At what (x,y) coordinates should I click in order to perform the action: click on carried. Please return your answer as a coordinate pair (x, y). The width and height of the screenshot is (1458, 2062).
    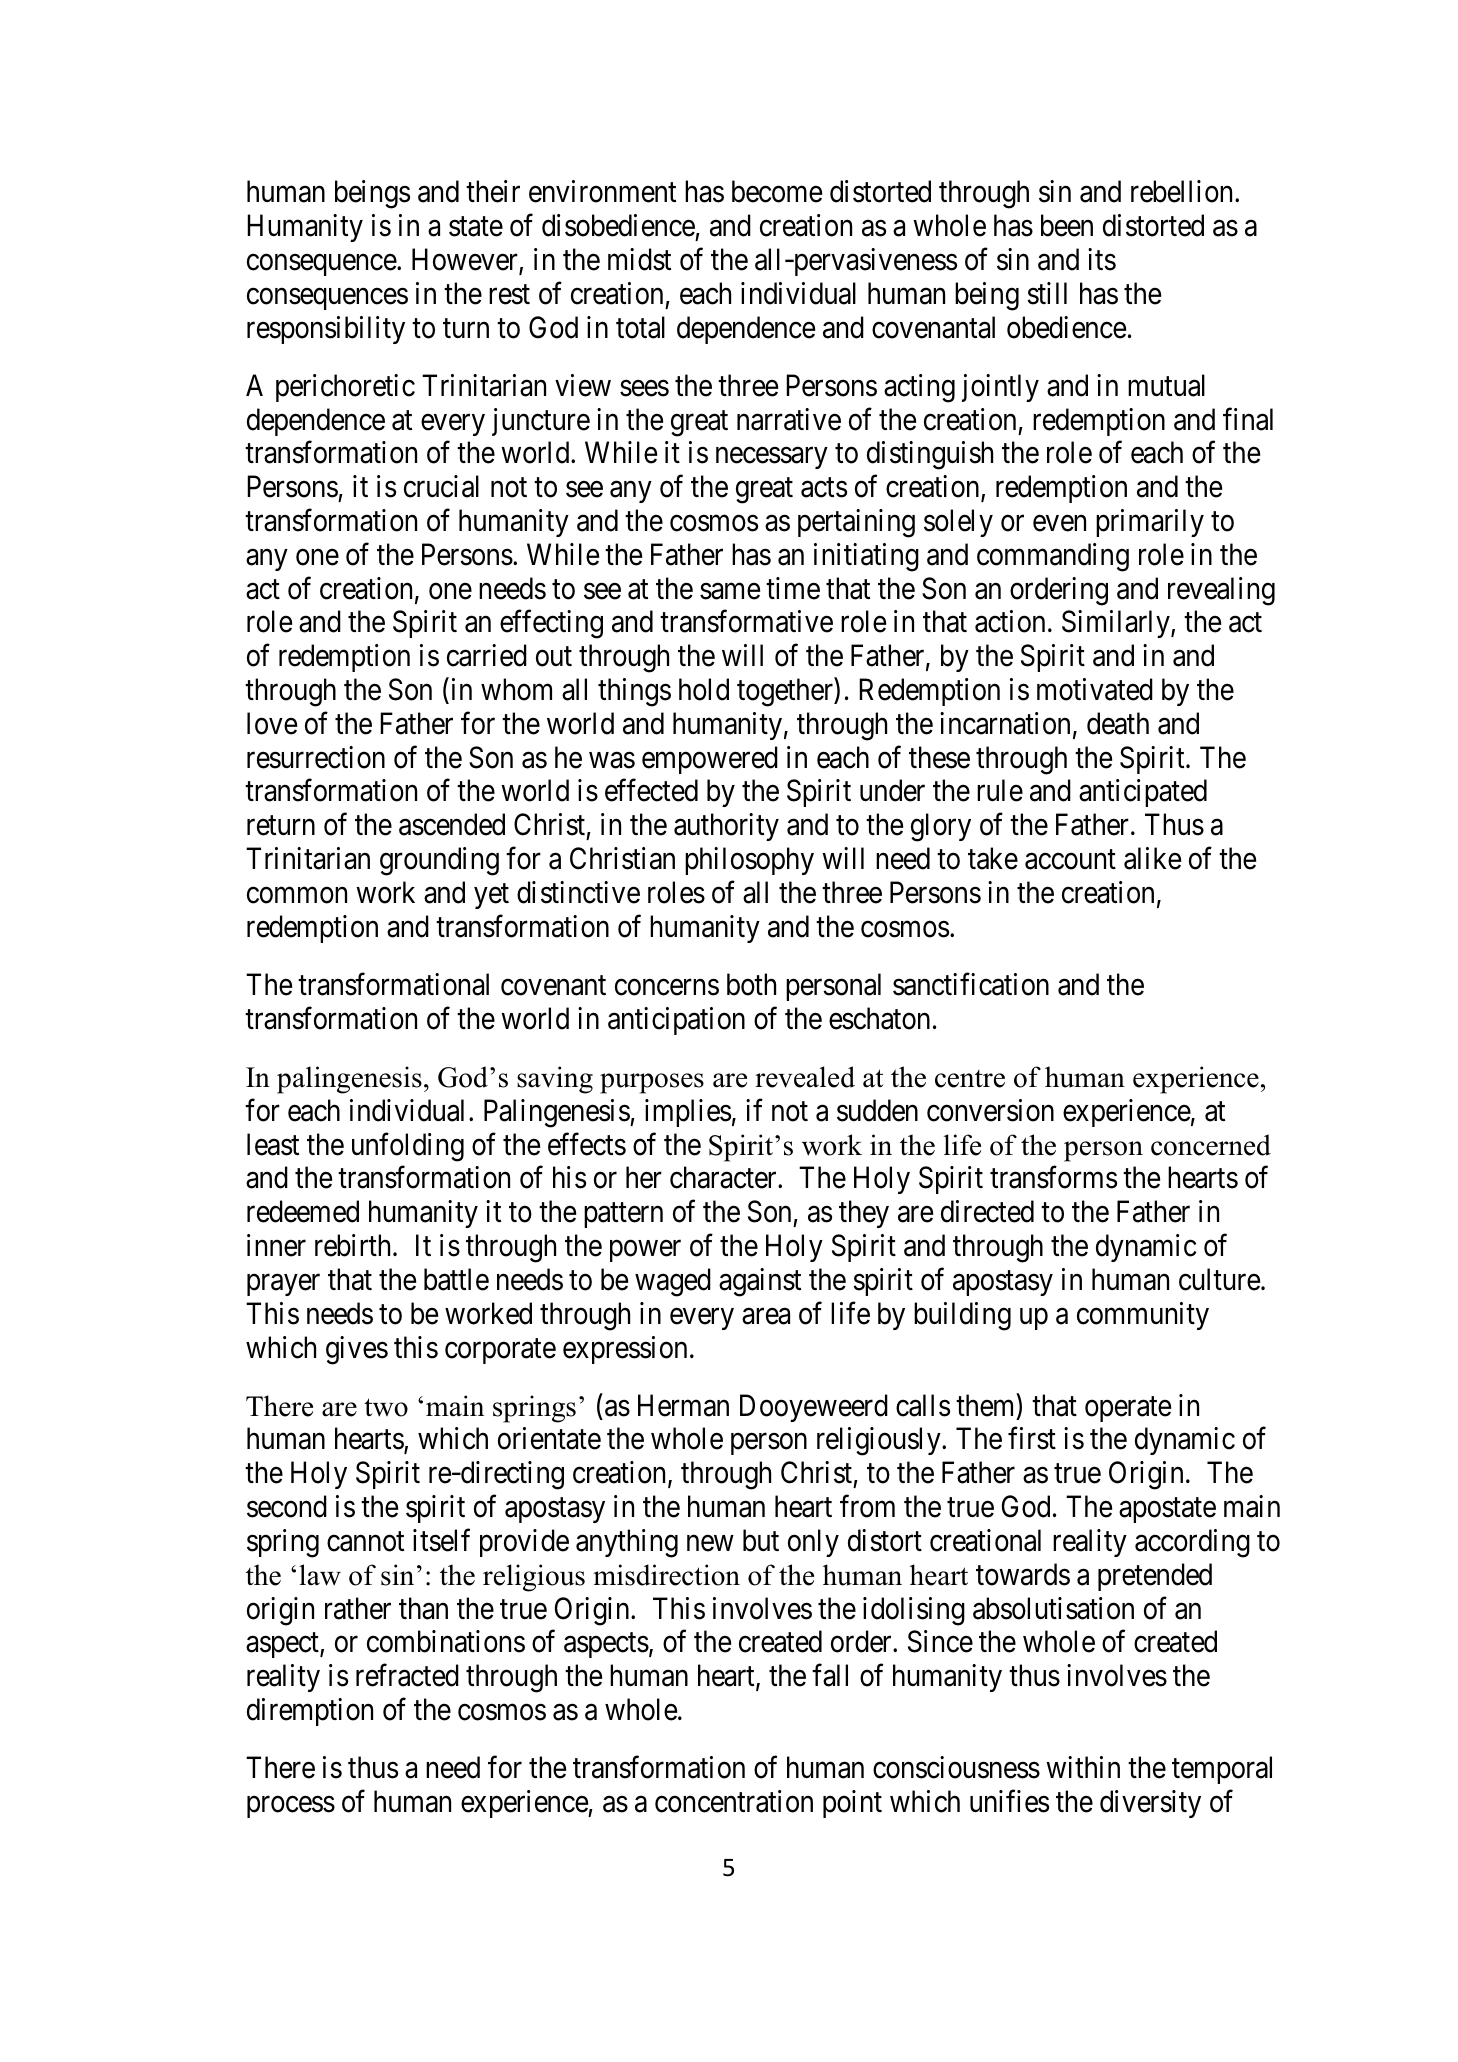
    Looking at the image, I should click on (487, 655).
